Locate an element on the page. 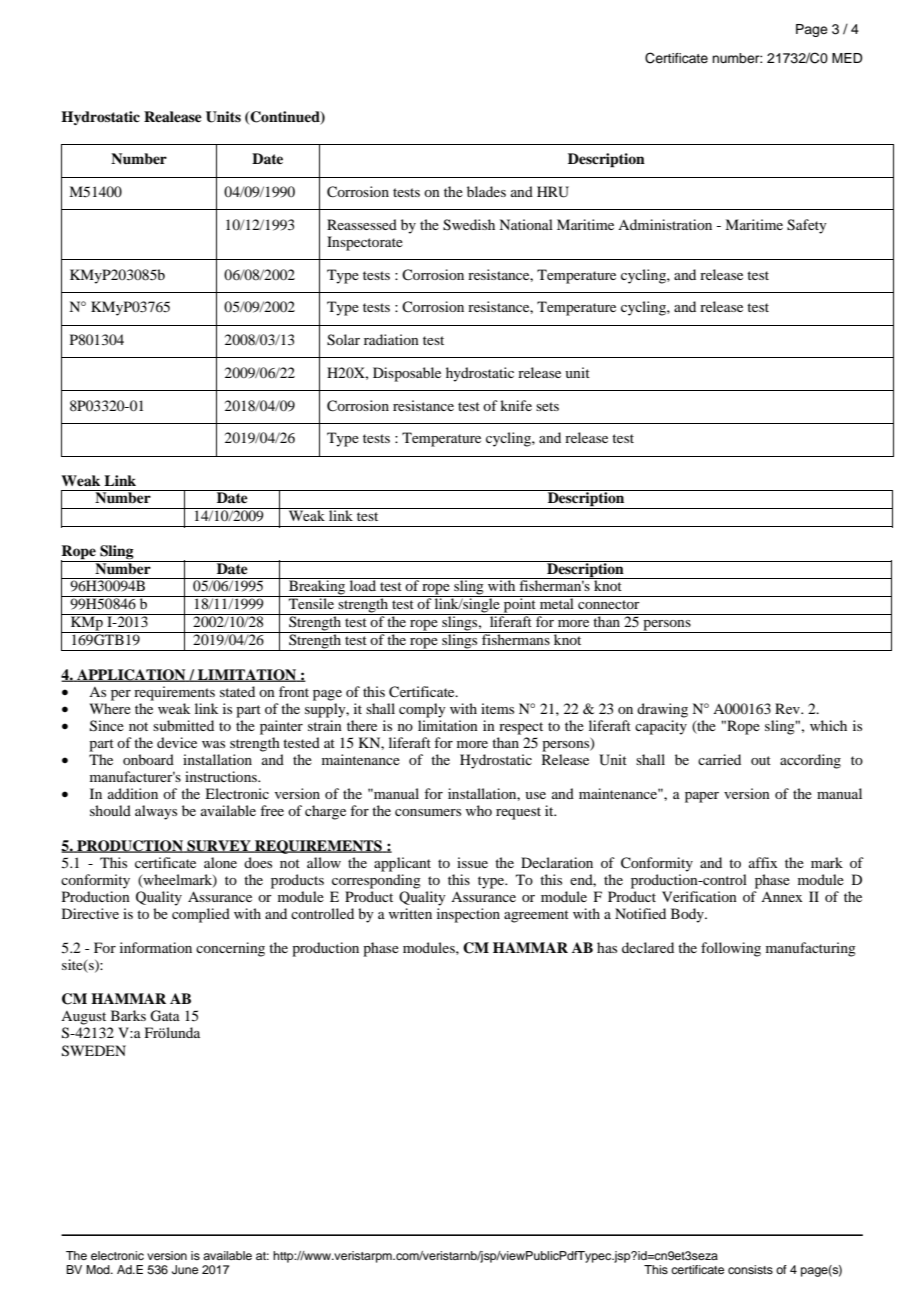 This image has width=924, height=1308. MED is located at coordinates (847, 58).
